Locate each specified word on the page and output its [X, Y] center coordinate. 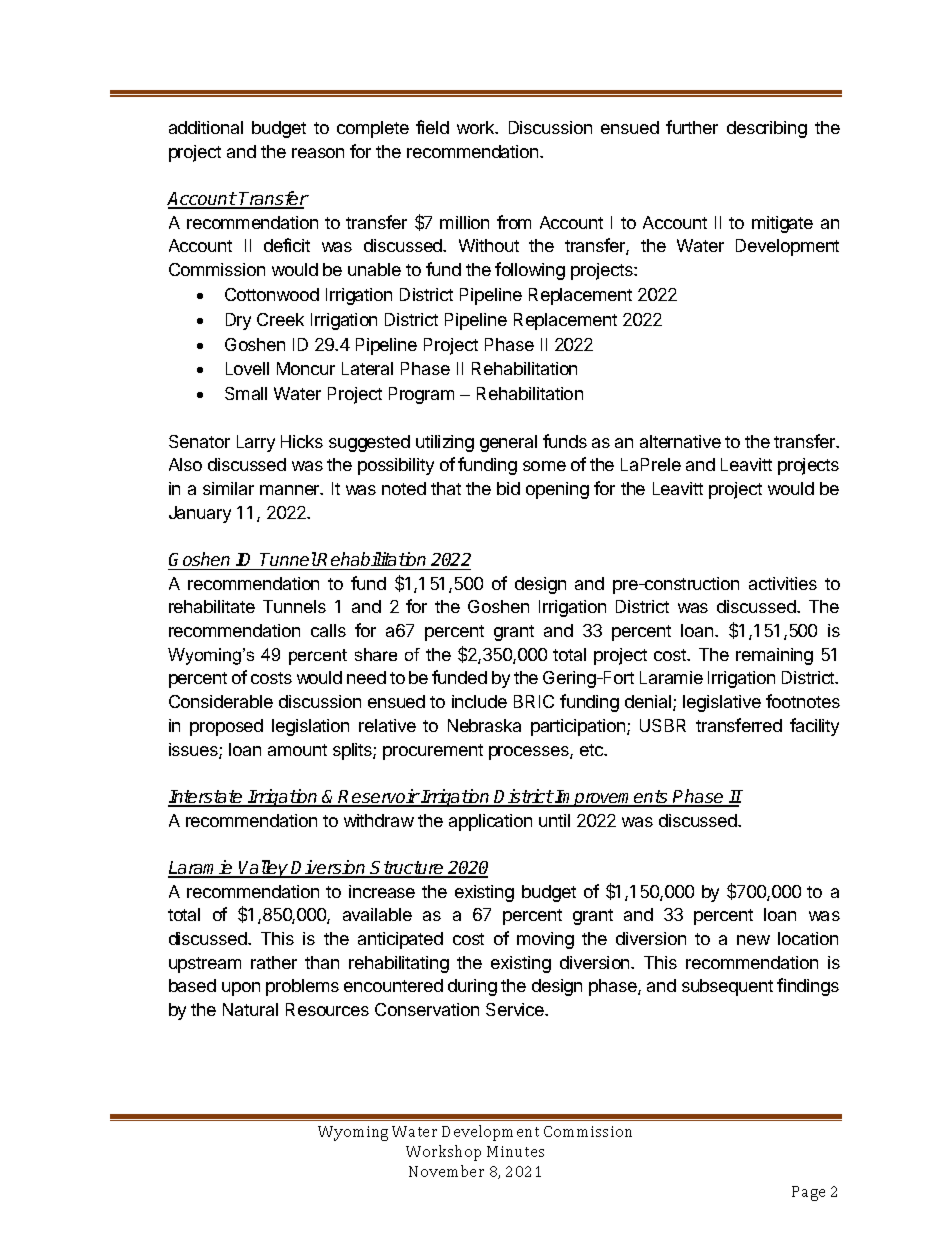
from [514, 222]
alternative [680, 441]
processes [530, 753]
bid [508, 488]
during [472, 987]
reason [318, 153]
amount [297, 750]
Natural [250, 1009]
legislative [722, 703]
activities [783, 583]
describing [767, 129]
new [753, 940]
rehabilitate [212, 606]
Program [421, 395]
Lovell [247, 368]
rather [274, 962]
